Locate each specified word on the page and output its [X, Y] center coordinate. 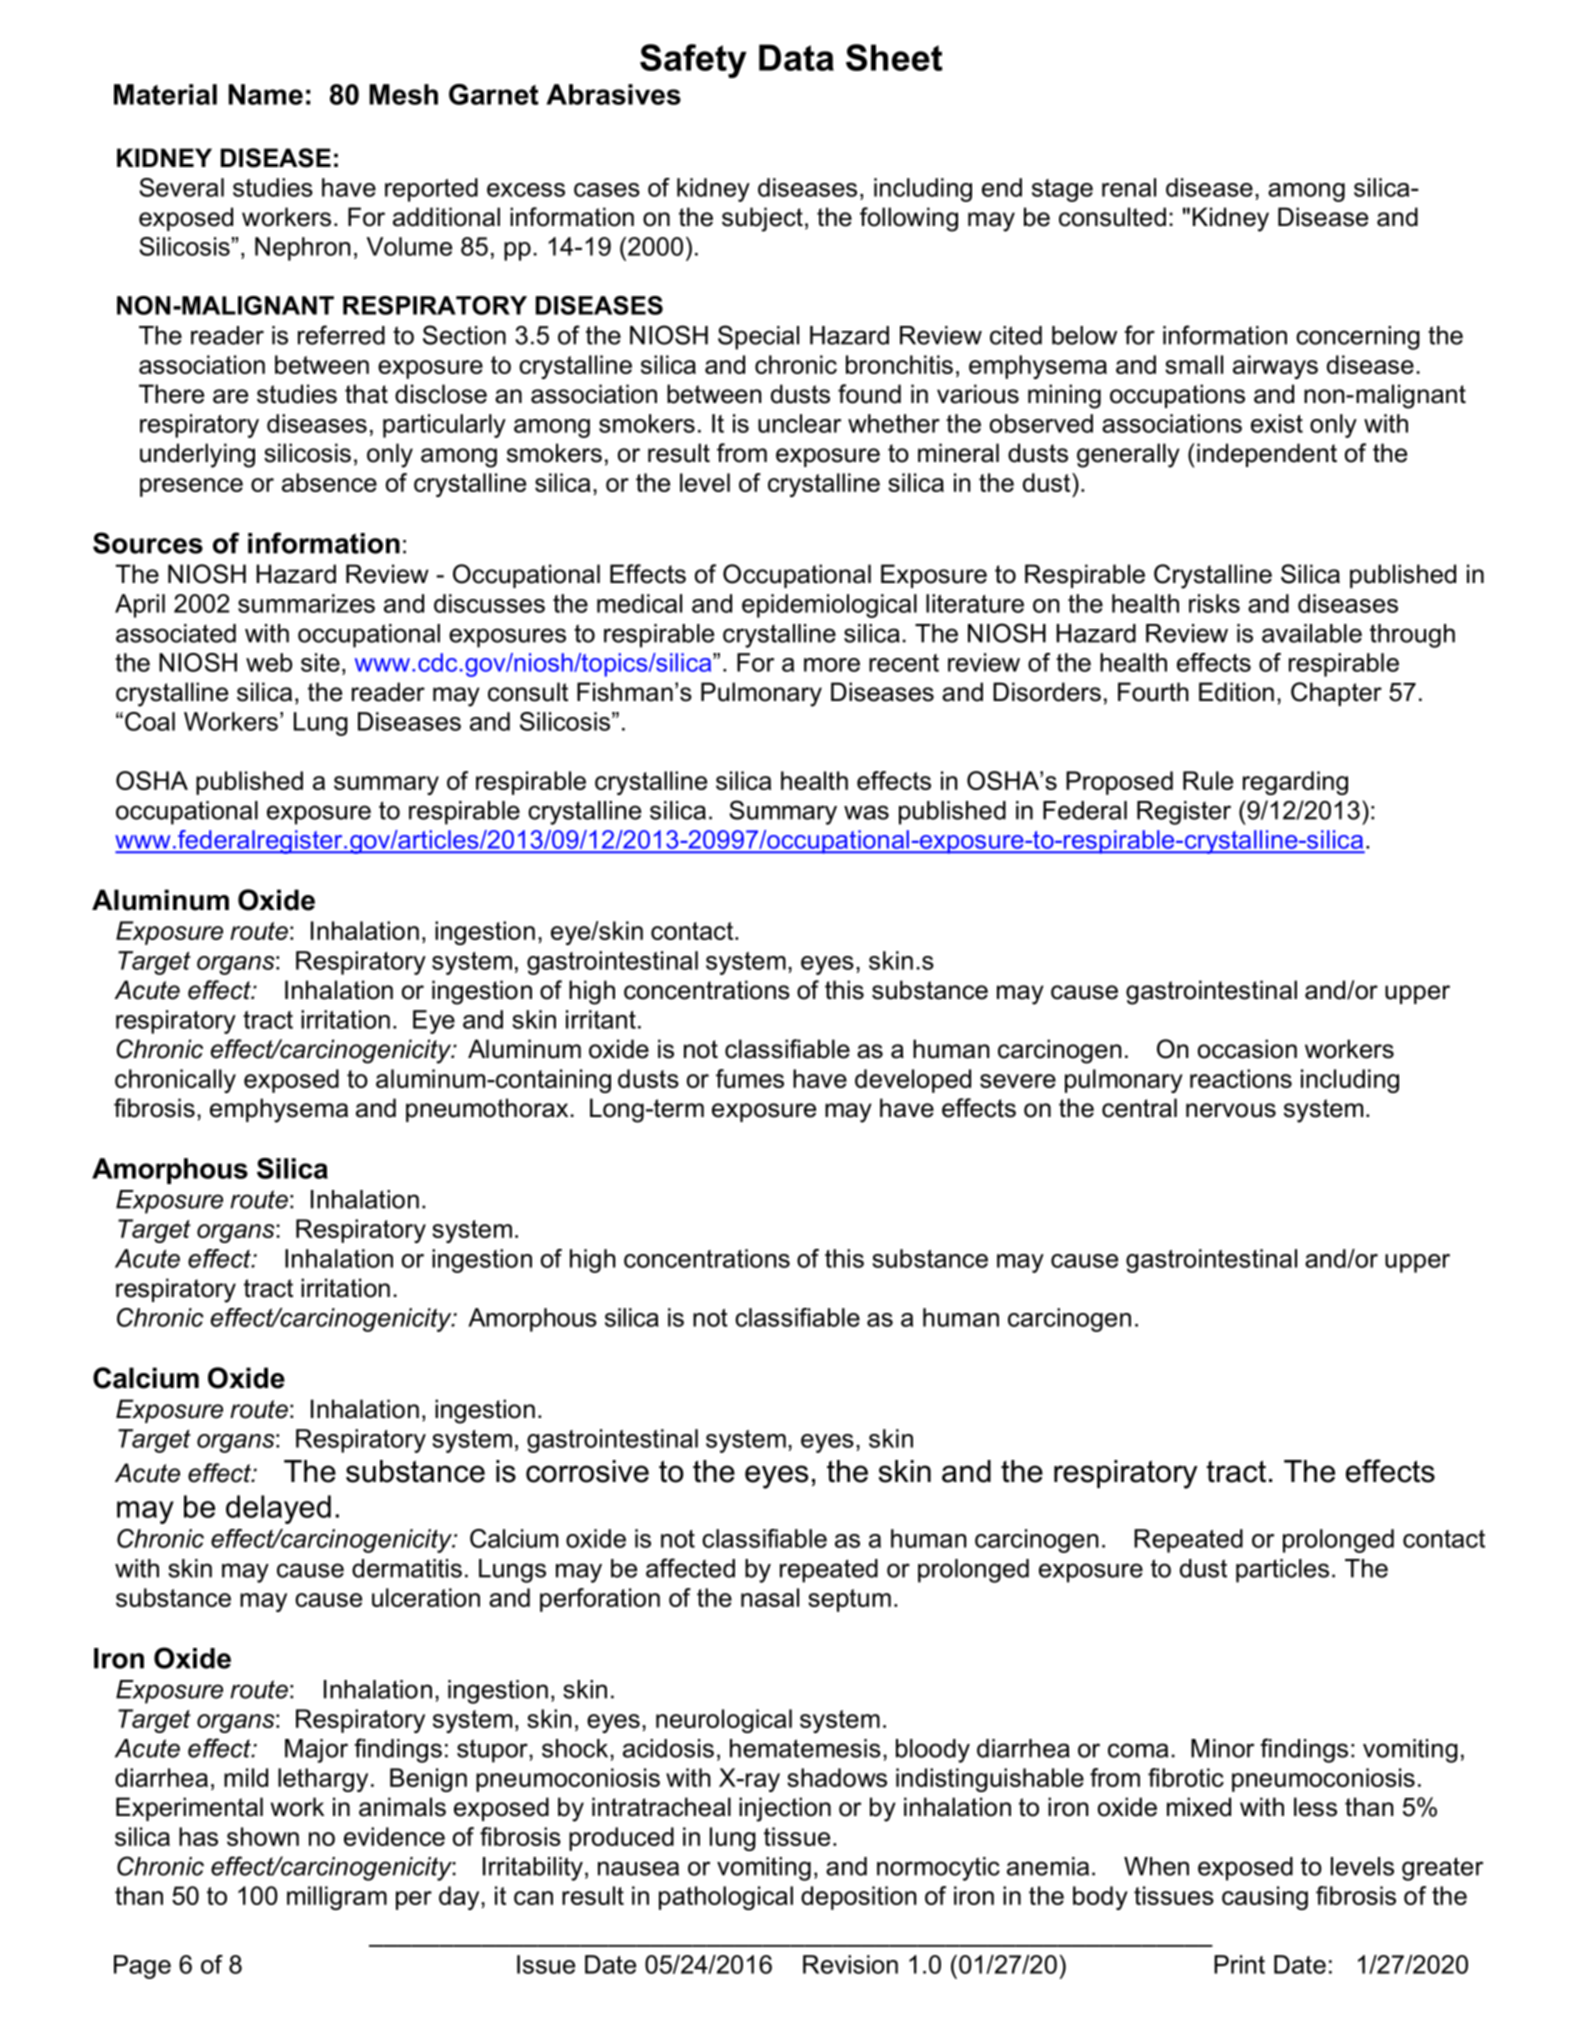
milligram [337, 1898]
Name [266, 94]
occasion [1247, 1049]
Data [796, 57]
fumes [750, 1078]
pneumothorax [487, 1110]
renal [1129, 187]
